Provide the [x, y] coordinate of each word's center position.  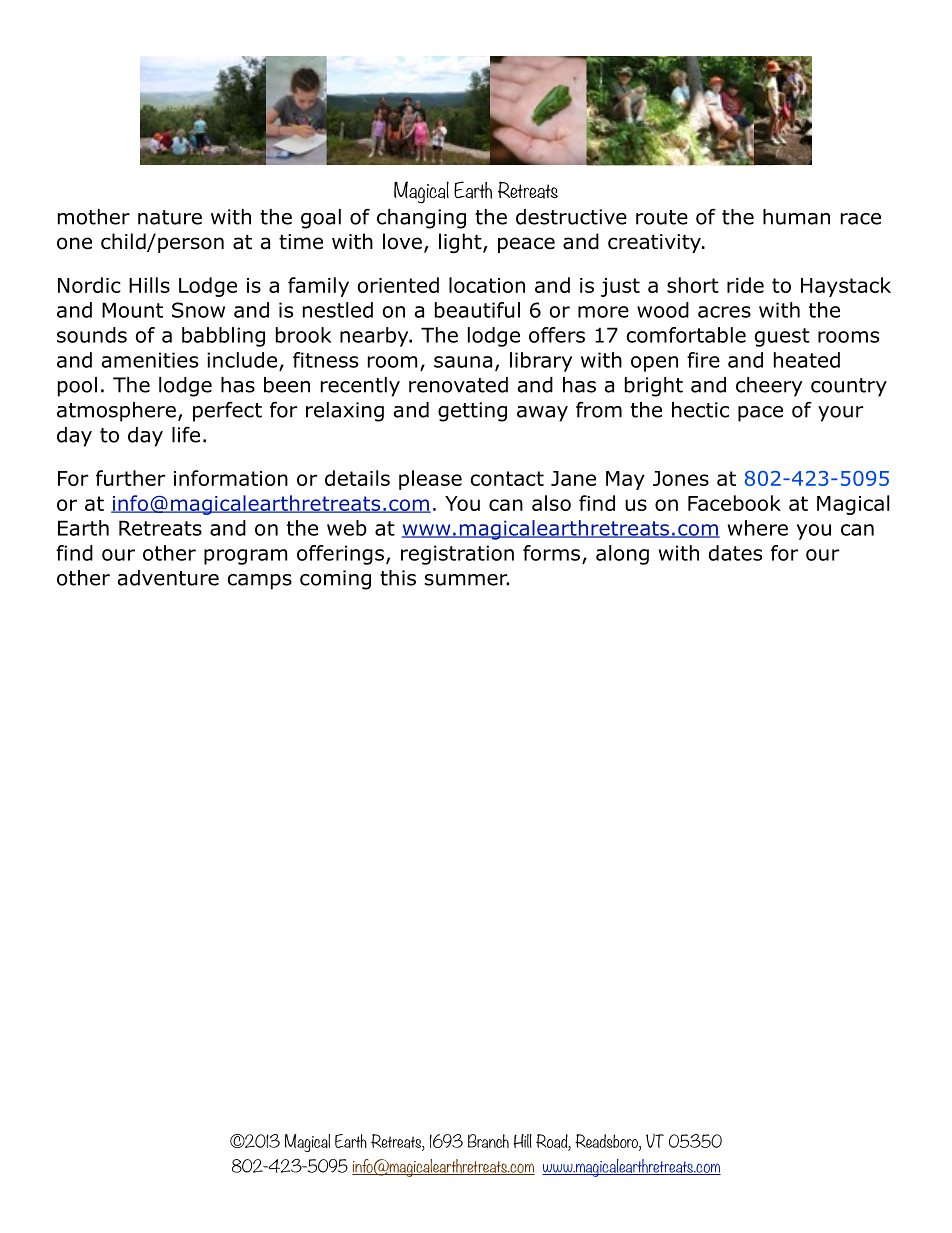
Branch [488, 1141]
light [461, 243]
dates [735, 553]
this [398, 578]
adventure [168, 578]
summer [467, 580]
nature [170, 217]
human [796, 217]
